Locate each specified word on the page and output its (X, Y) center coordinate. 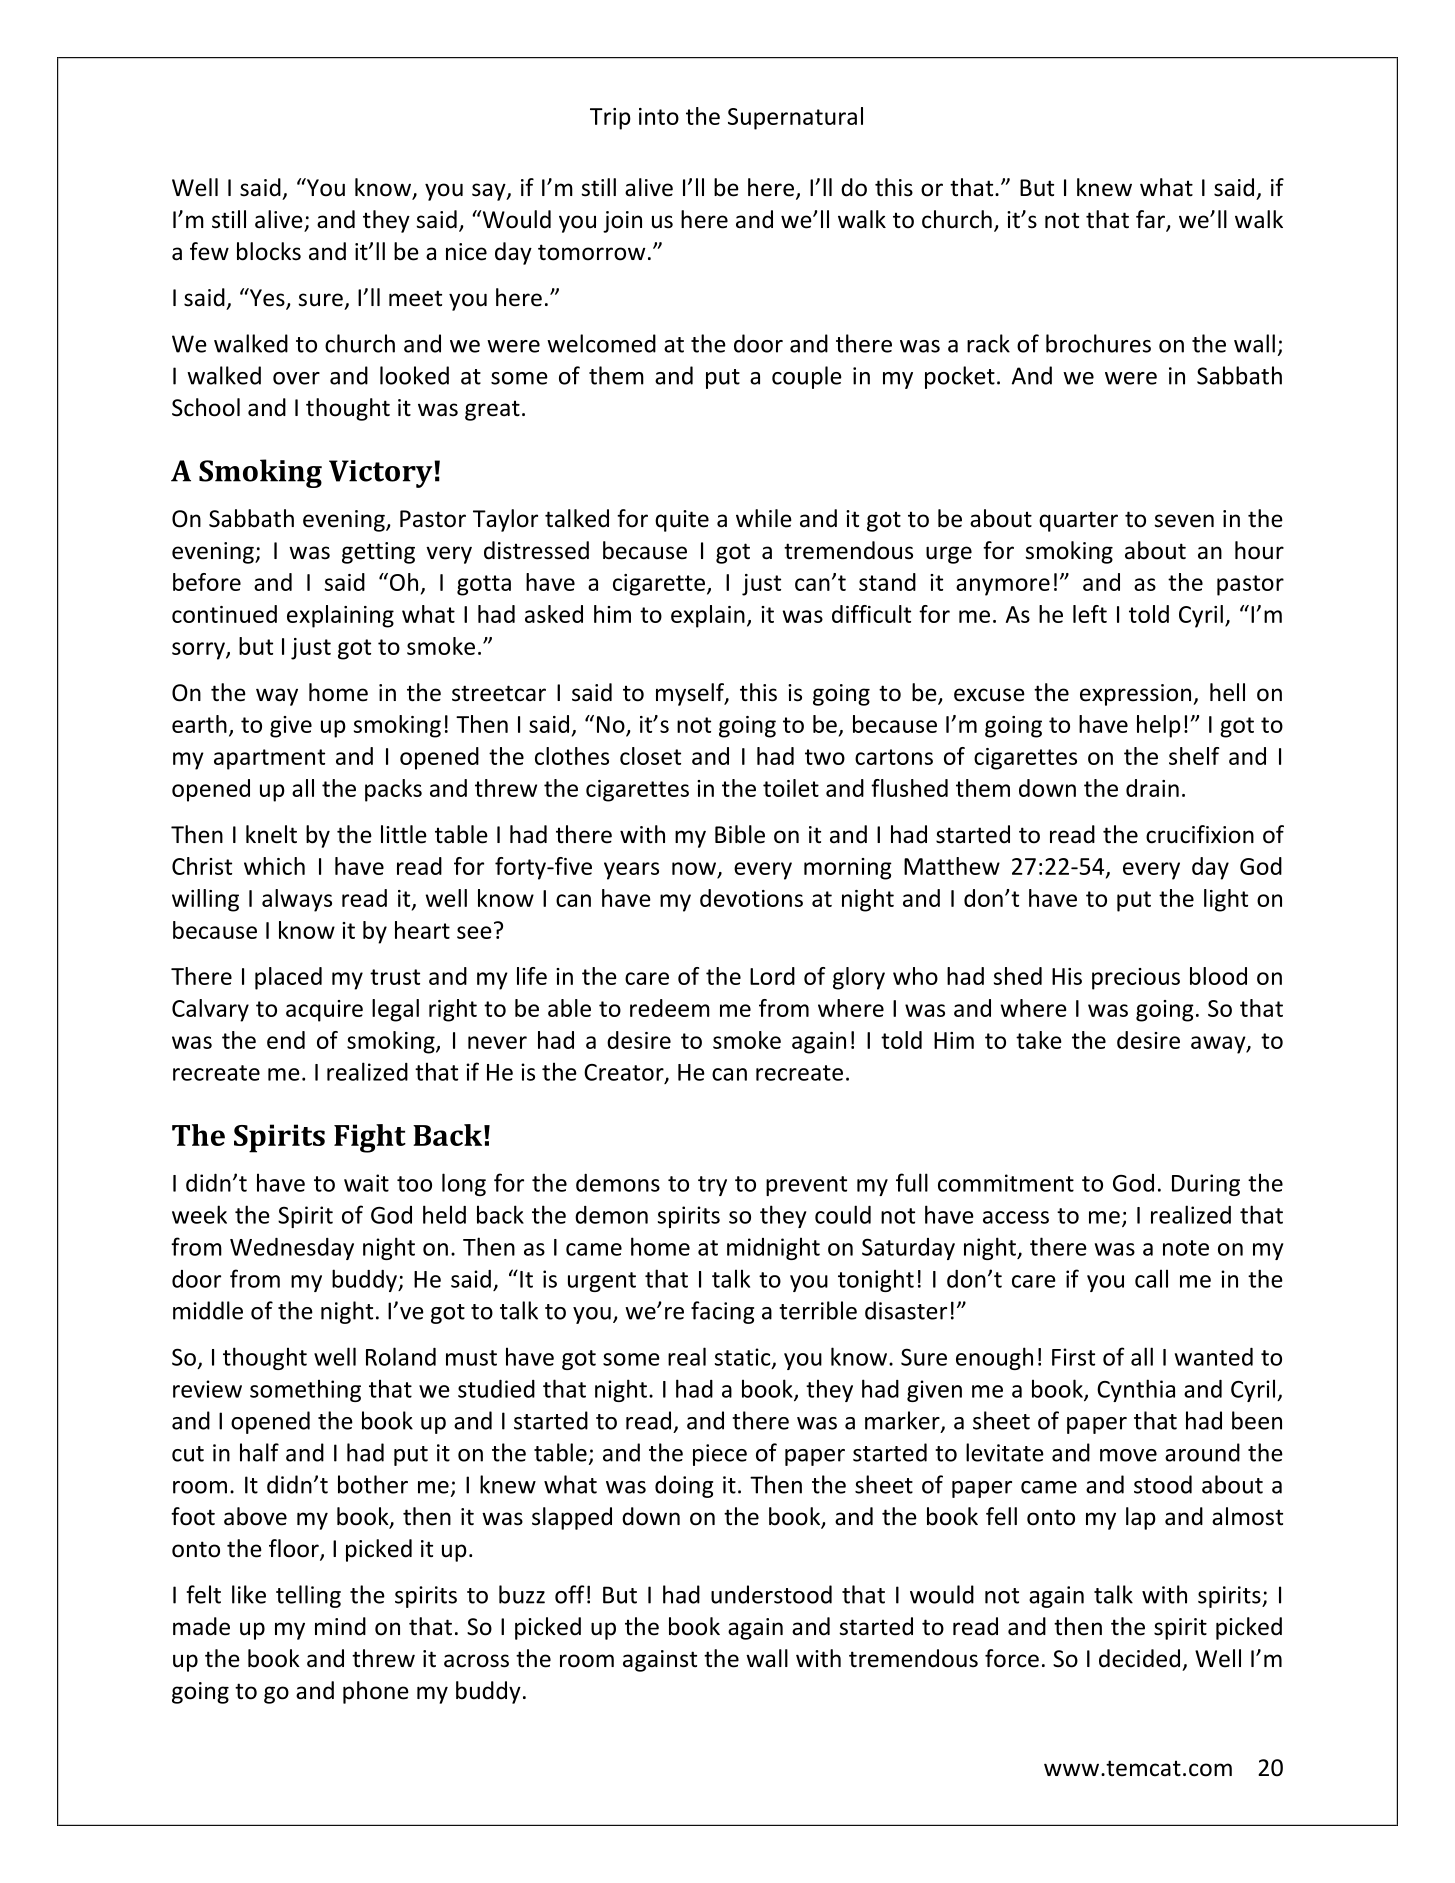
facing (722, 1312)
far (1151, 220)
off (570, 1594)
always (297, 900)
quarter (1078, 521)
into (659, 116)
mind (340, 1626)
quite (682, 521)
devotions (751, 898)
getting (378, 553)
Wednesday (292, 1249)
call (1151, 1278)
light (1226, 900)
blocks (269, 251)
